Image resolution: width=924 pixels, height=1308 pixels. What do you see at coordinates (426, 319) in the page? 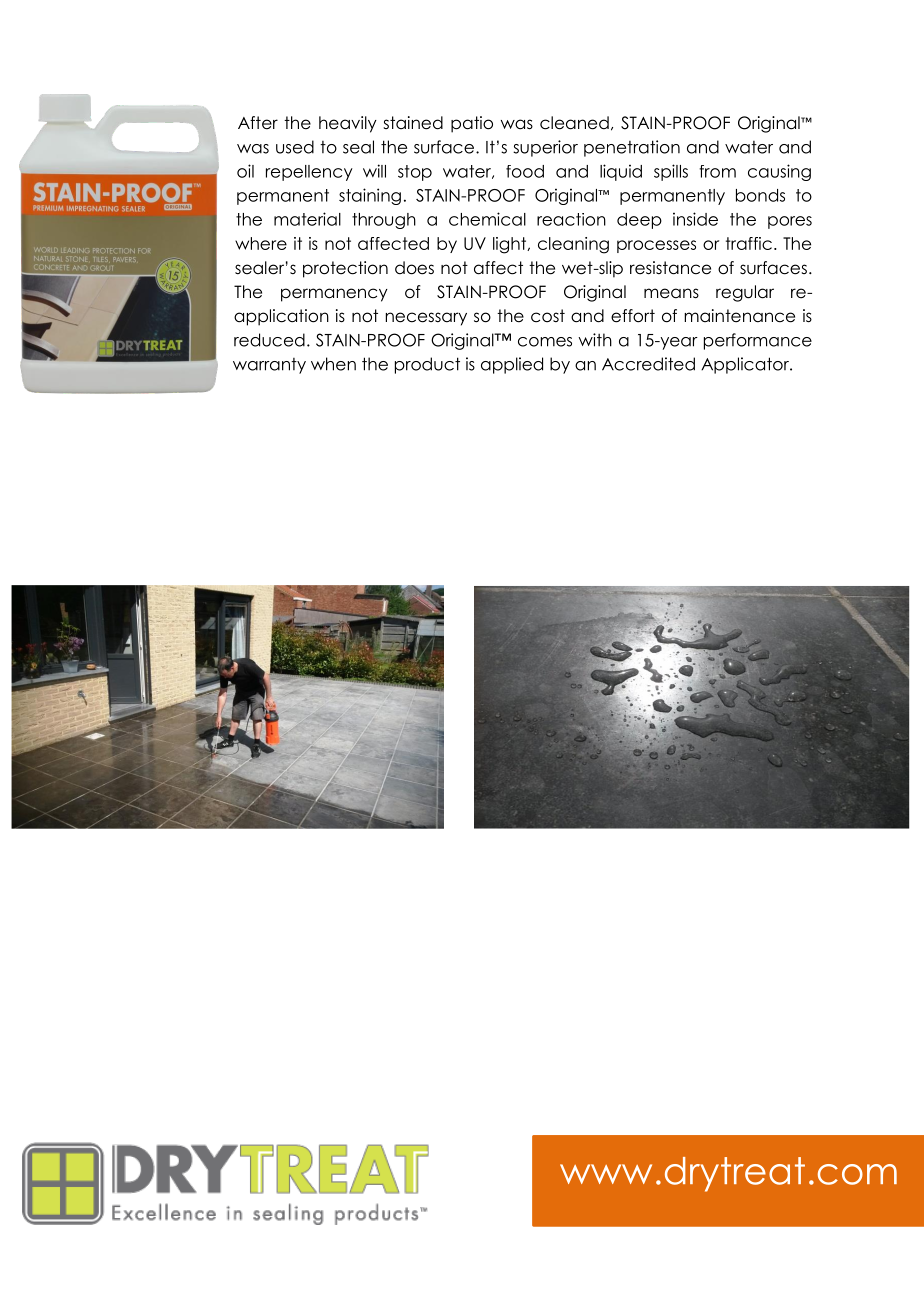
I see `necessary` at bounding box center [426, 319].
